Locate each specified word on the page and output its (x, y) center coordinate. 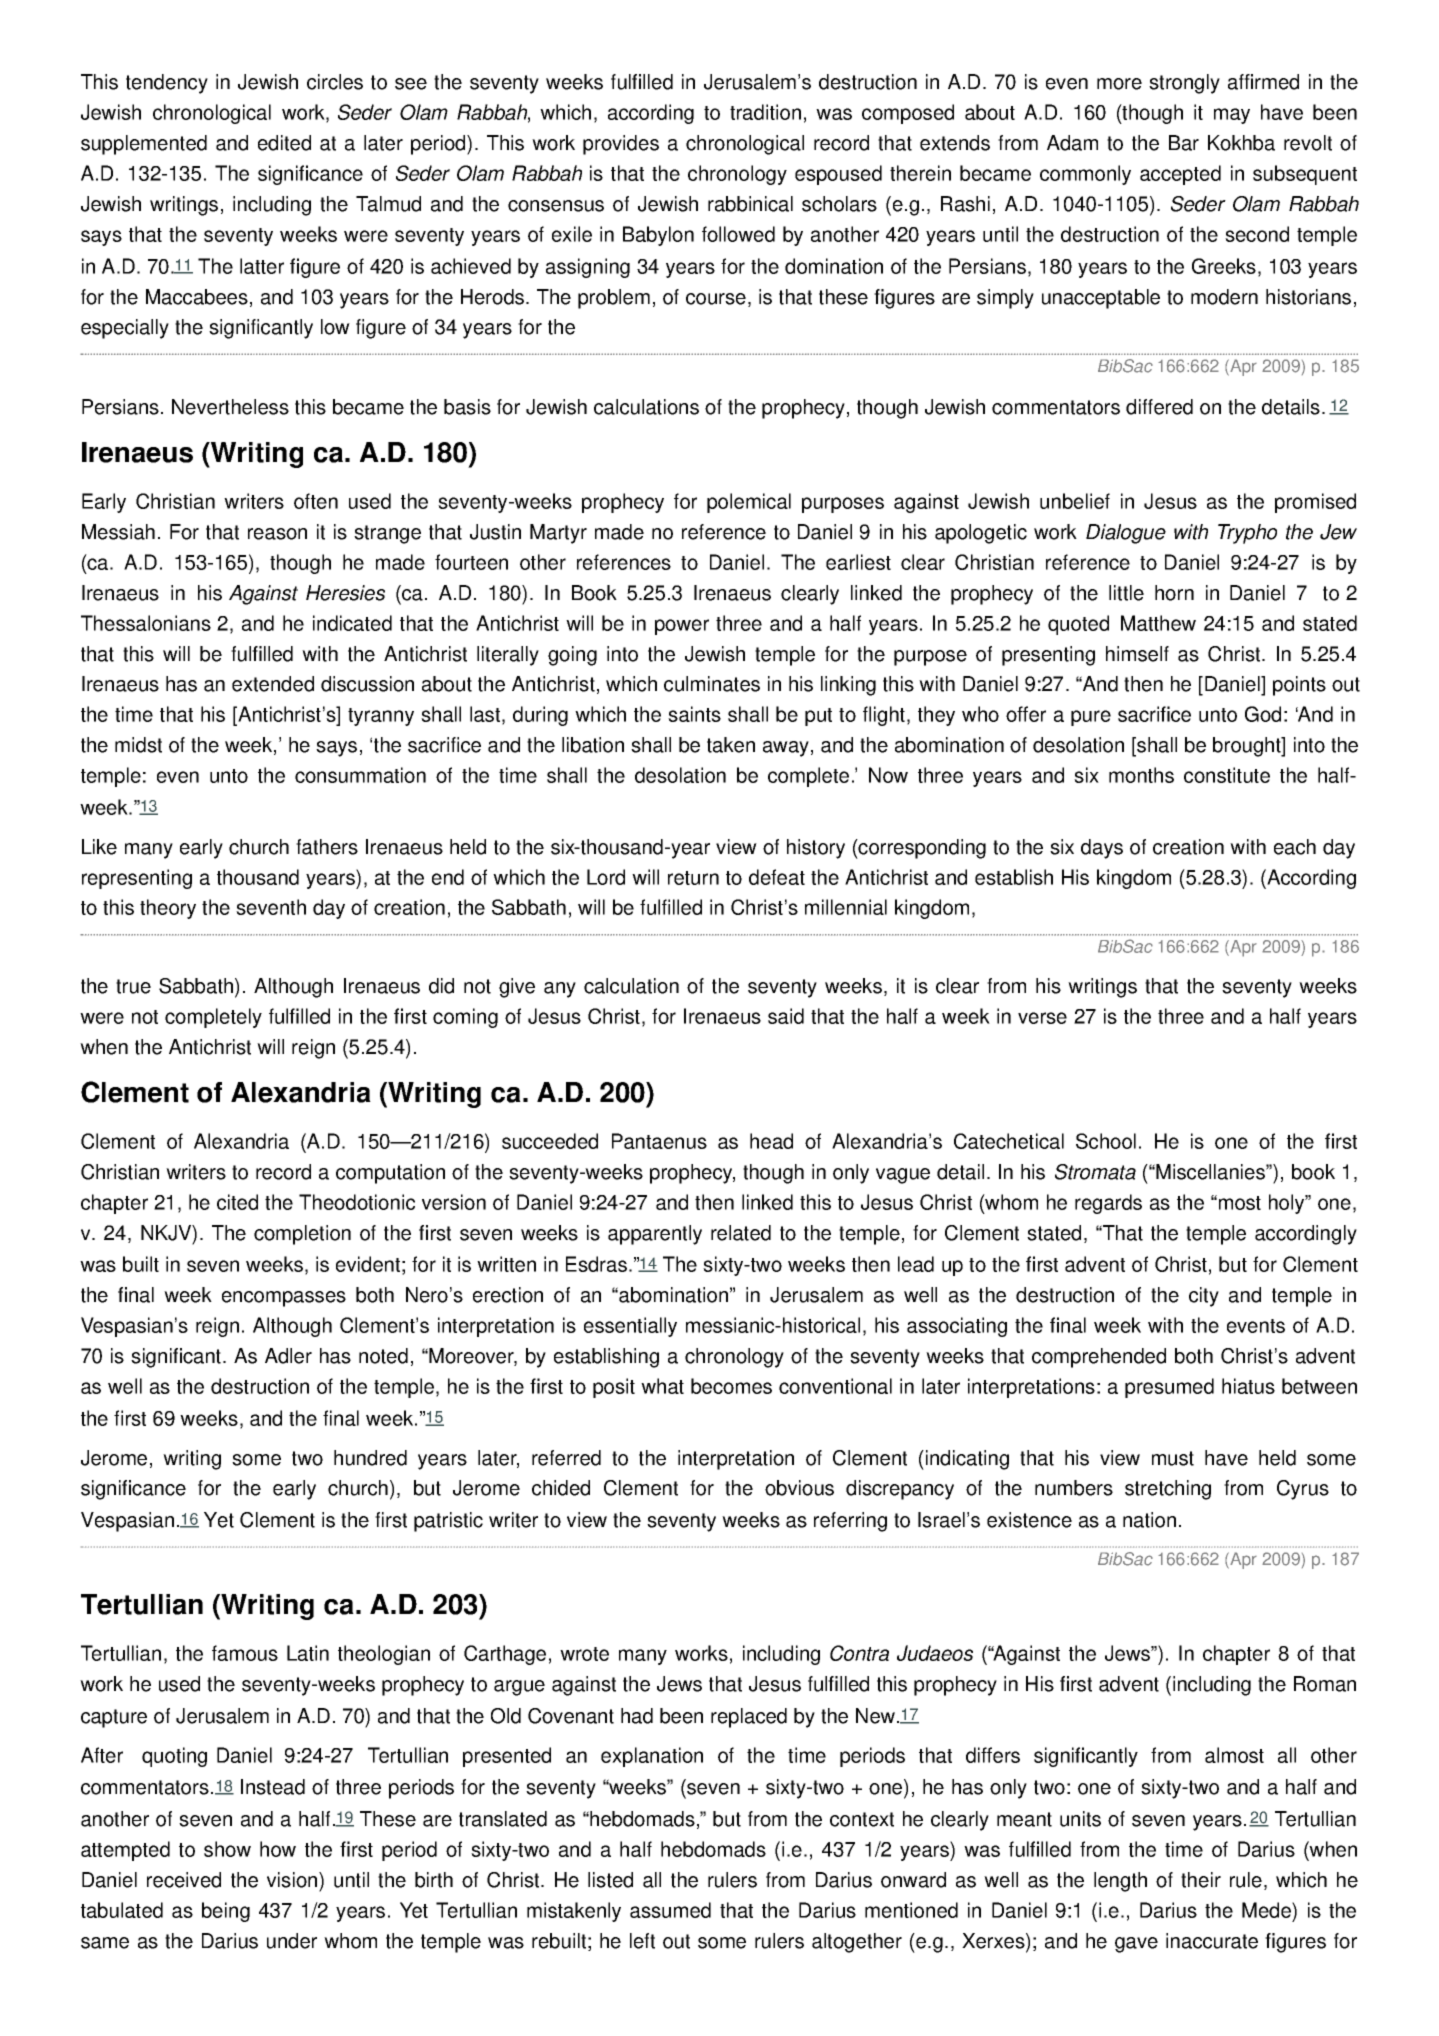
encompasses (284, 1299)
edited (284, 143)
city (1204, 1297)
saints (694, 714)
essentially (630, 1327)
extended (273, 684)
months (1141, 775)
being (226, 1912)
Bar (1184, 143)
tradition (765, 112)
